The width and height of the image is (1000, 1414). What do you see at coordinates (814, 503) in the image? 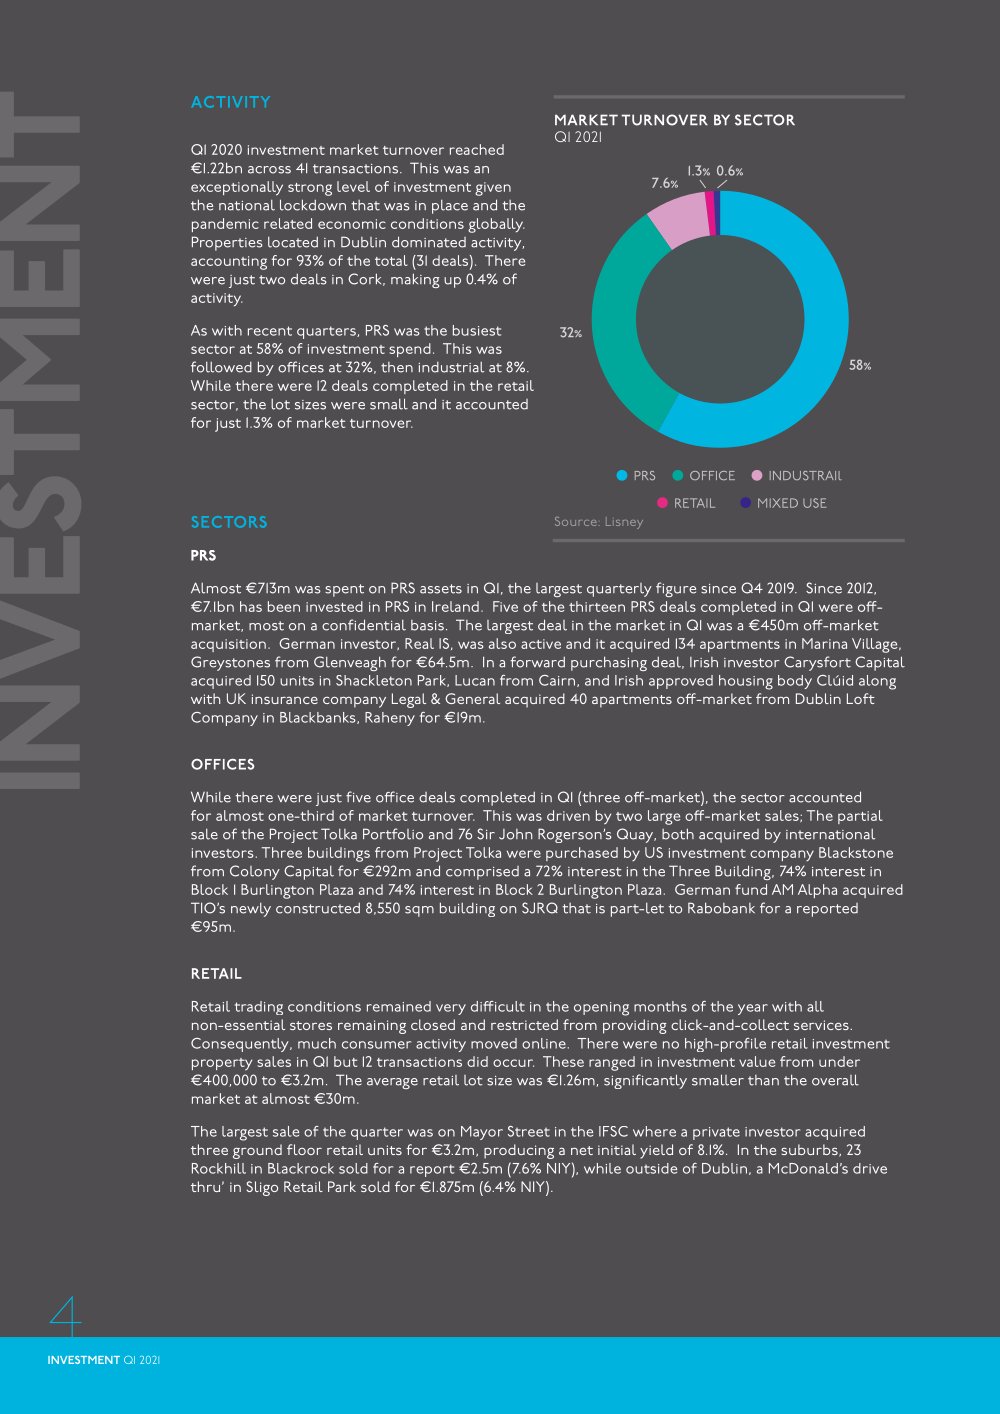
I see `USE` at bounding box center [814, 503].
